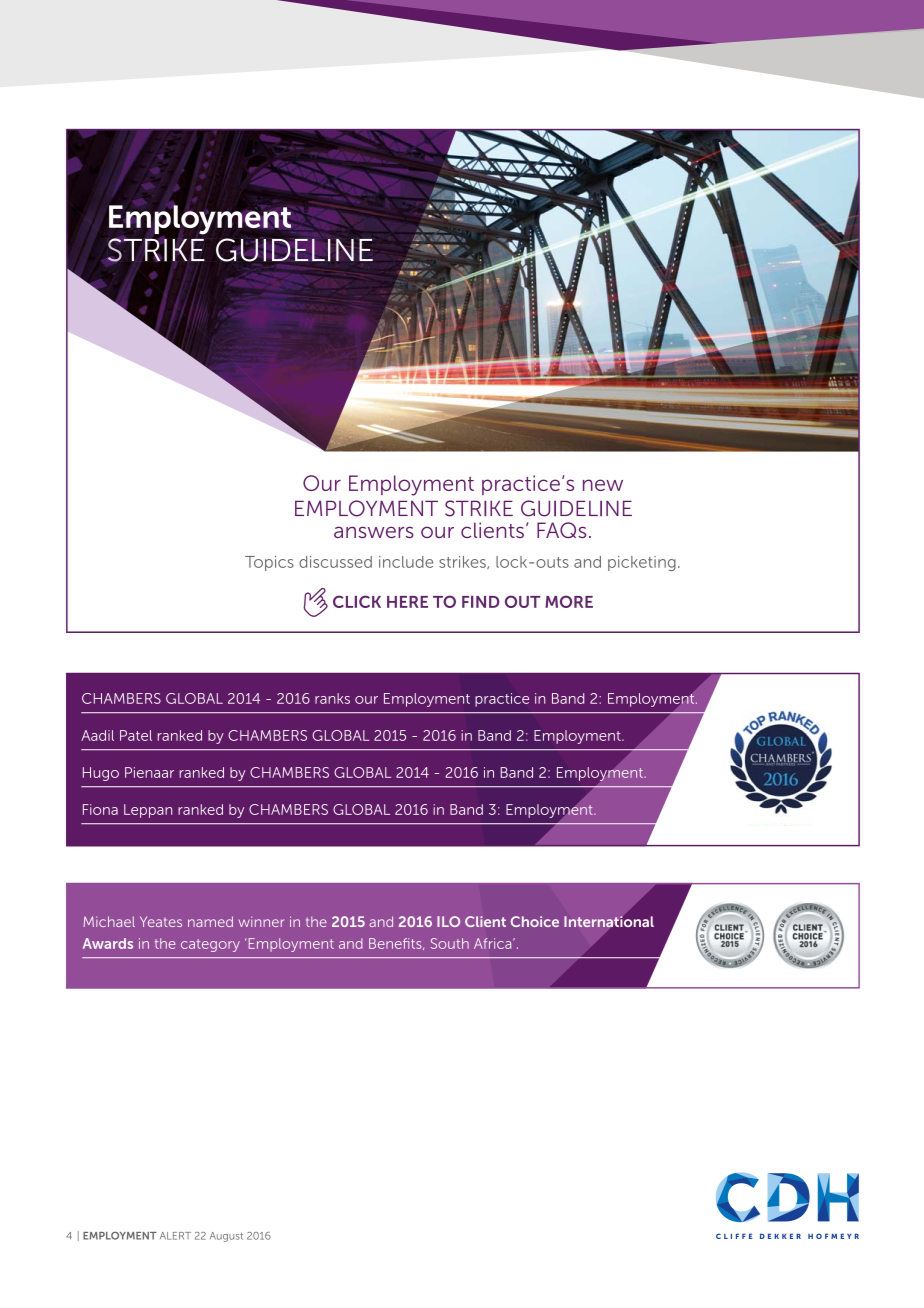 This screenshot has width=924, height=1308. Describe the element at coordinates (332, 698) in the screenshot. I see `ranks` at that location.
